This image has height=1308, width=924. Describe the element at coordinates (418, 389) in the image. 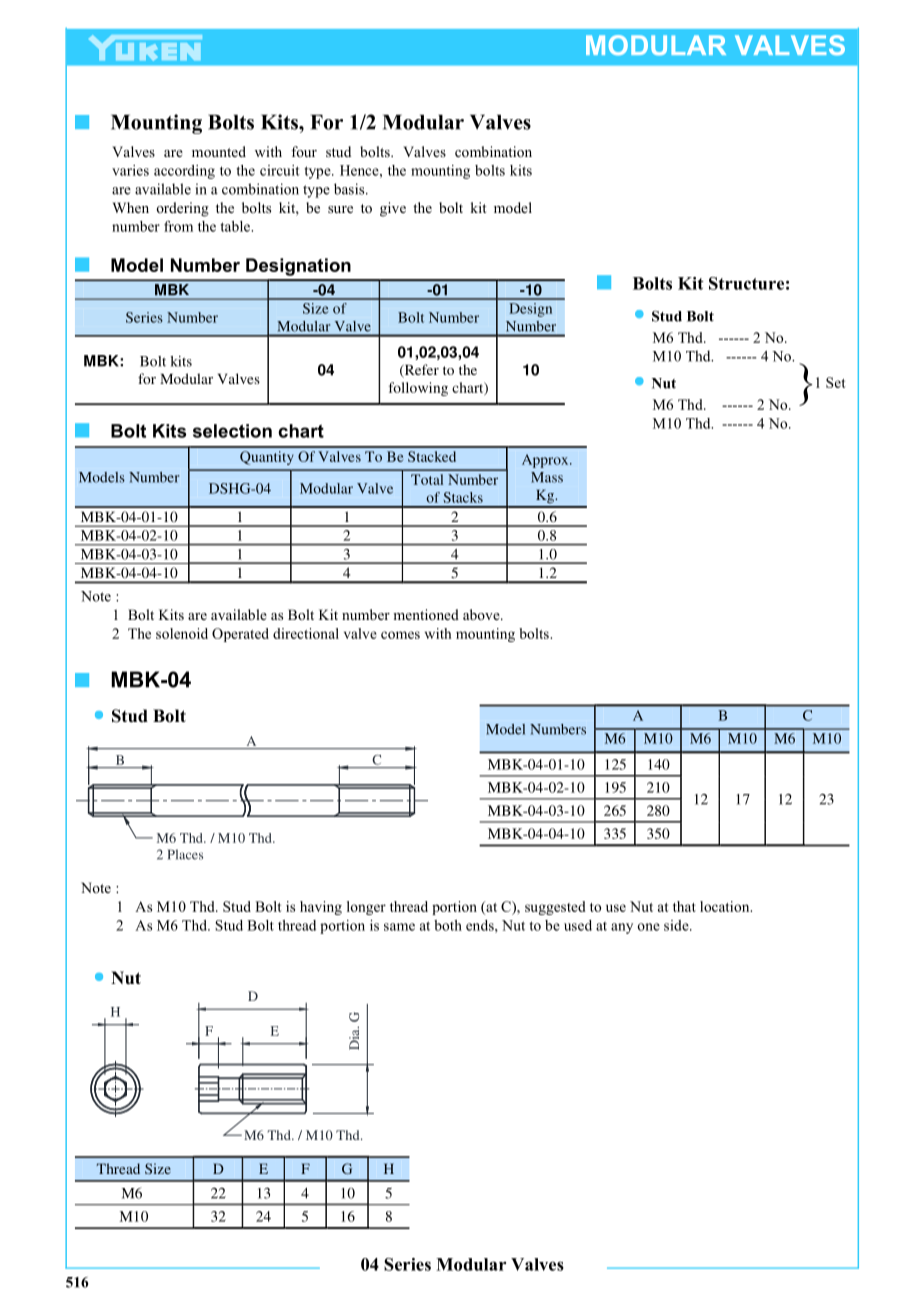

I see `following` at that location.
